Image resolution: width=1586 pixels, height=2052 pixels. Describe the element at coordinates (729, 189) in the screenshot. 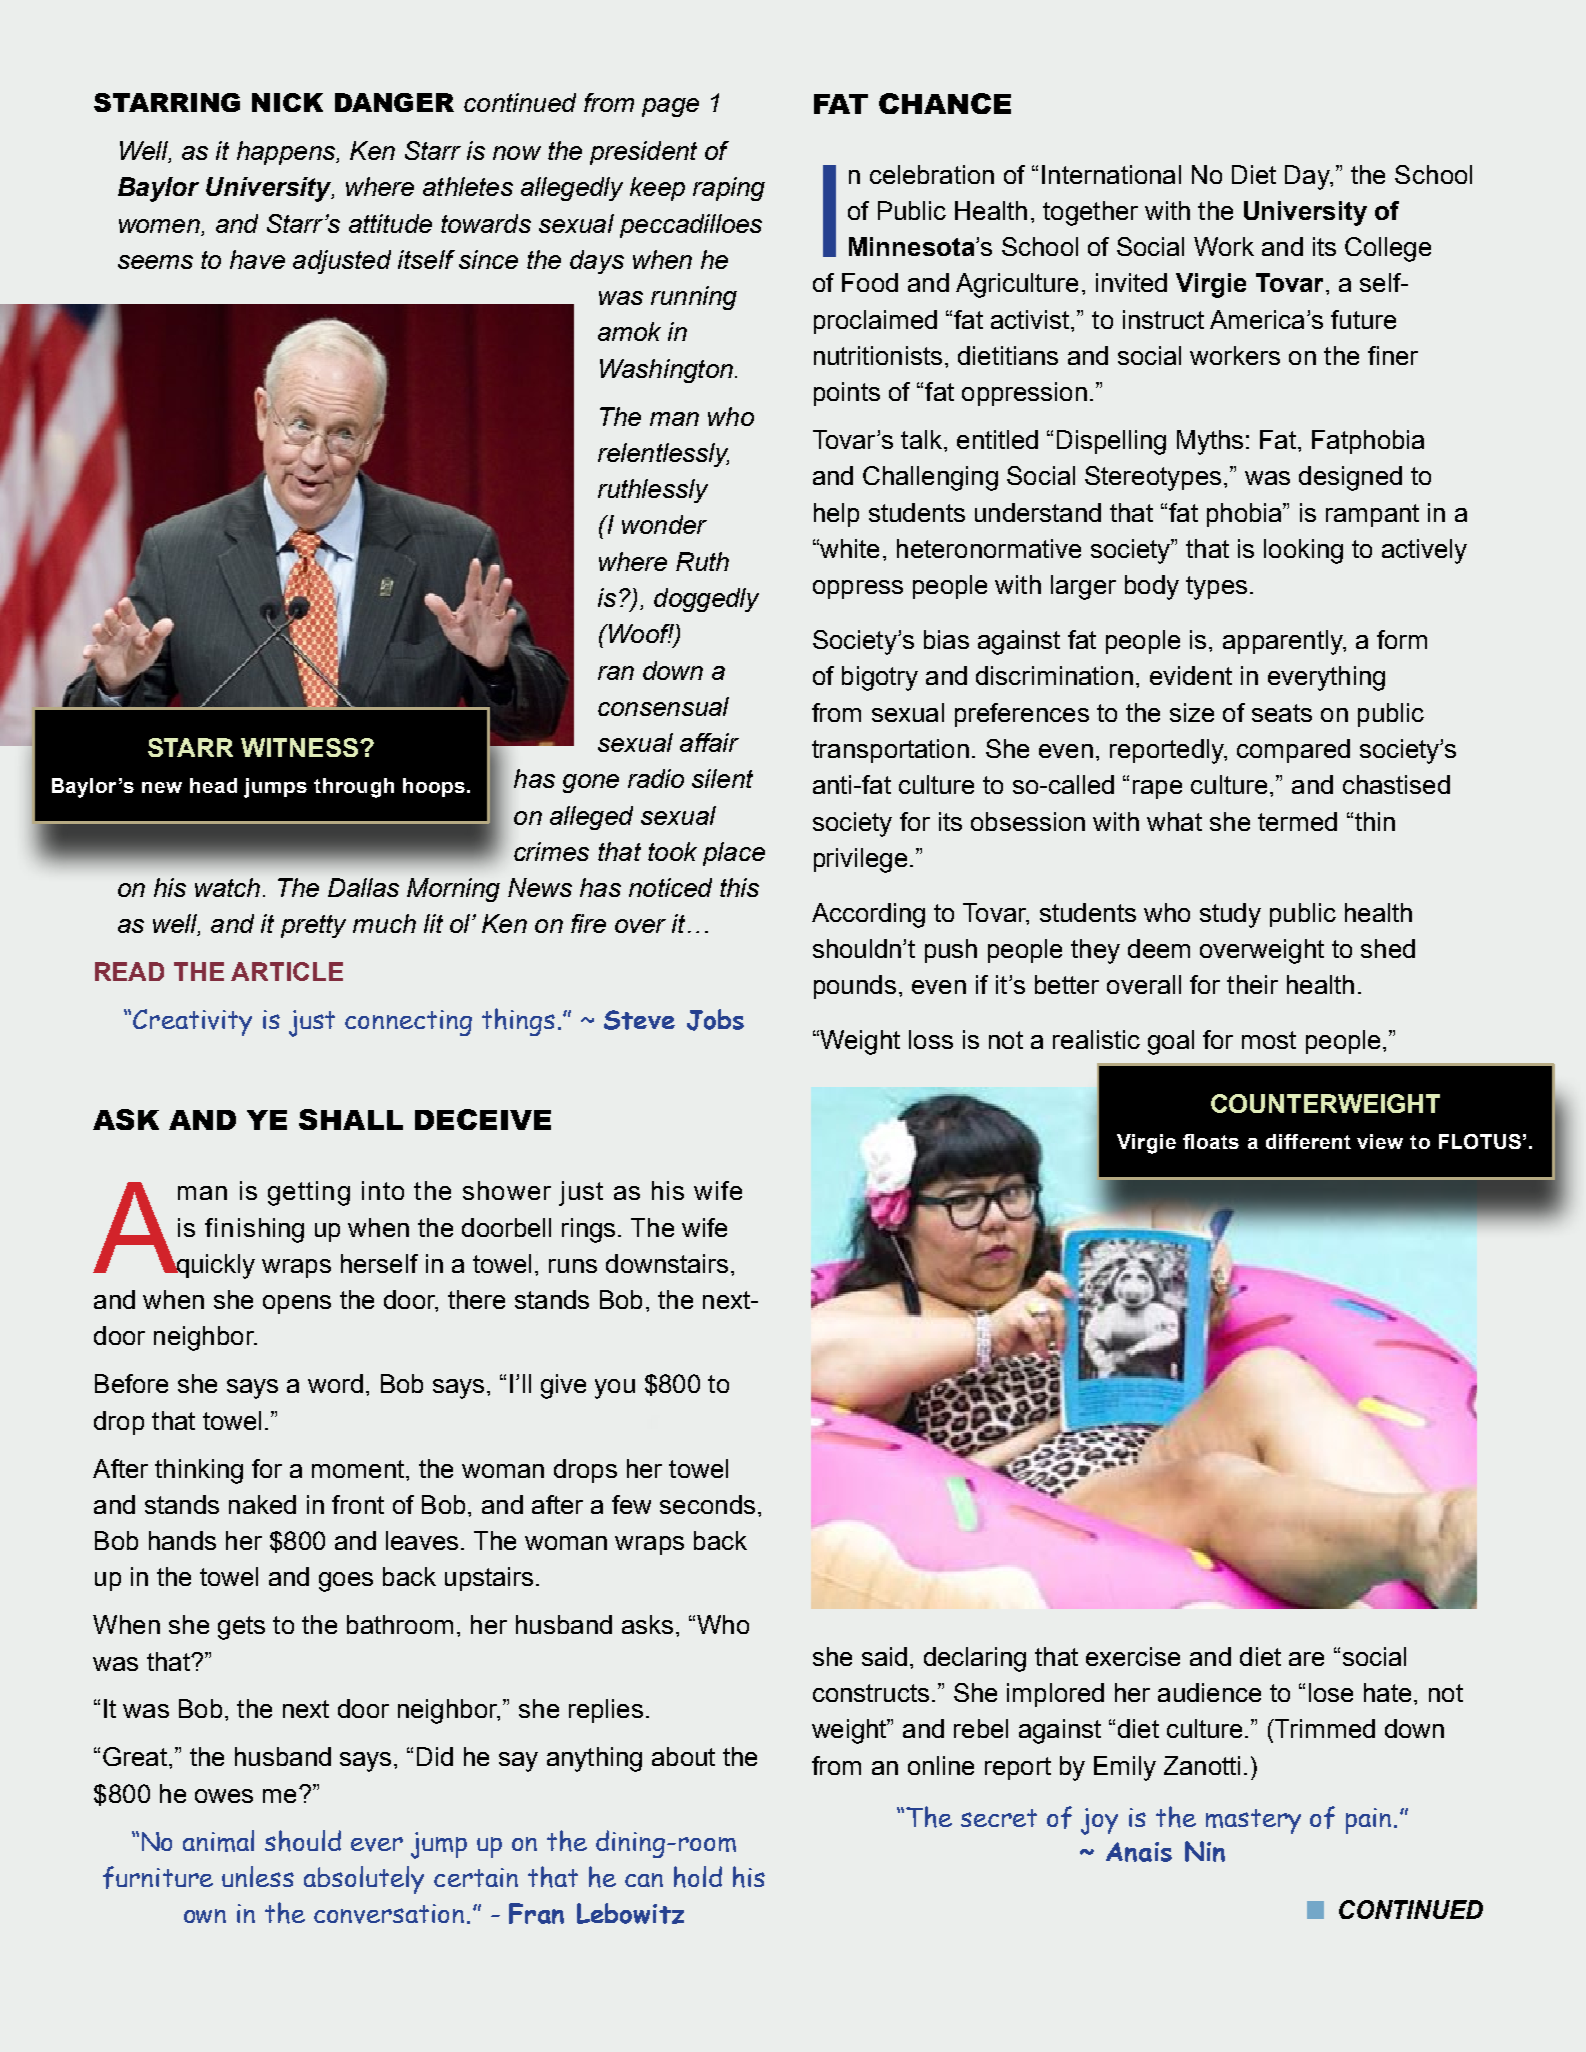

I see `raping` at that location.
